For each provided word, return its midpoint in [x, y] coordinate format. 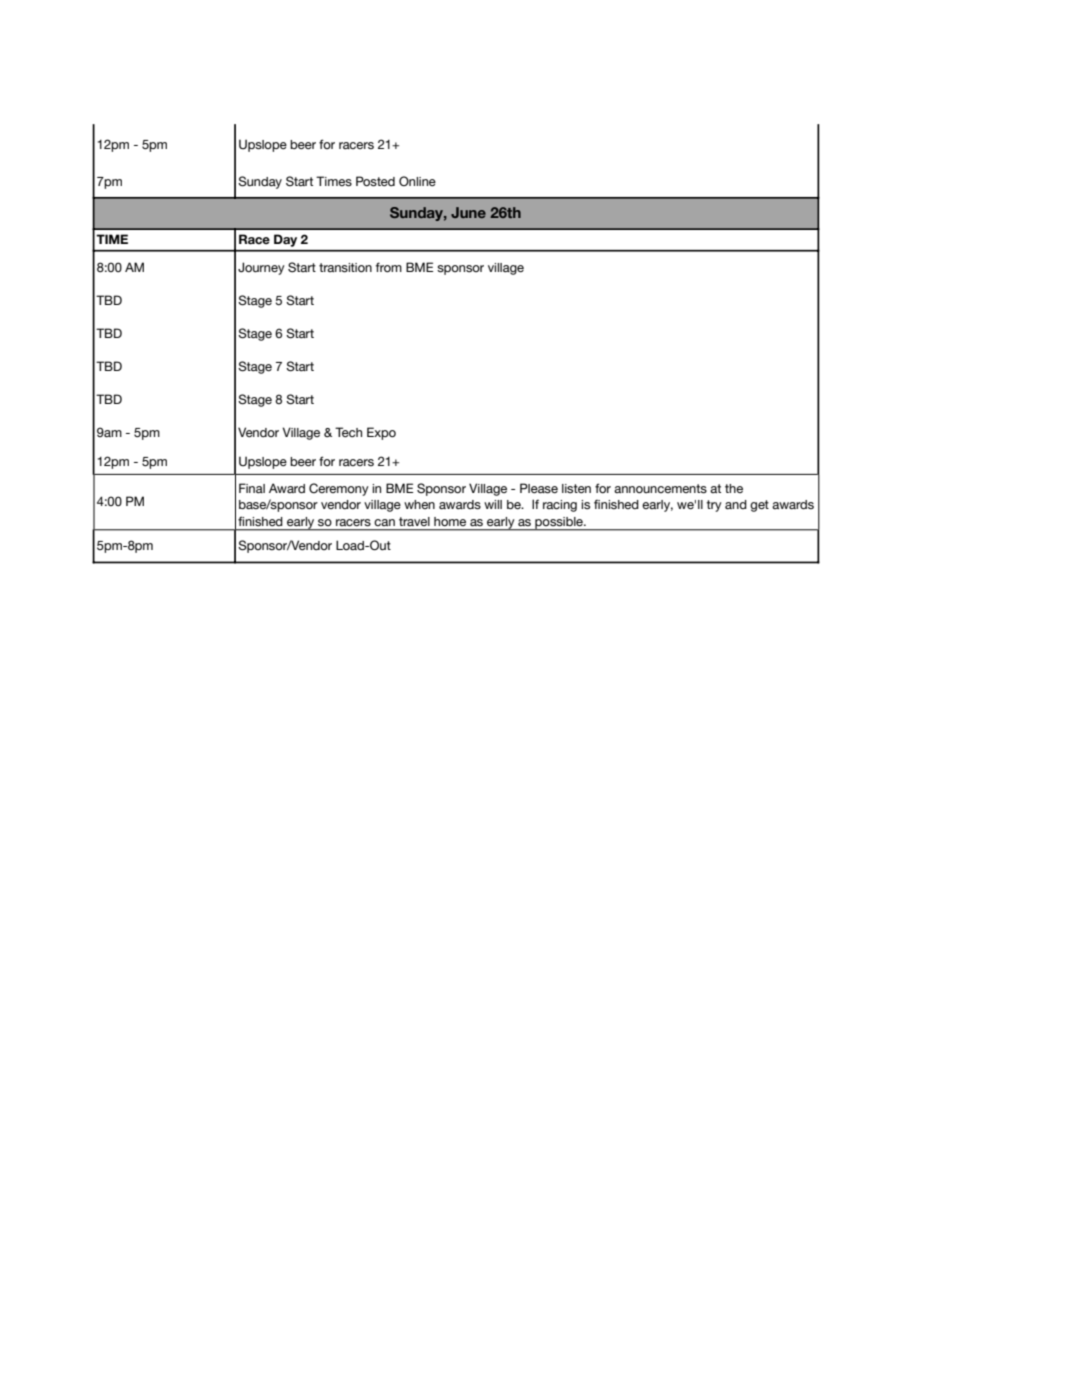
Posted [375, 181]
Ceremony [339, 489]
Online [417, 181]
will [493, 504]
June [468, 212]
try [714, 506]
